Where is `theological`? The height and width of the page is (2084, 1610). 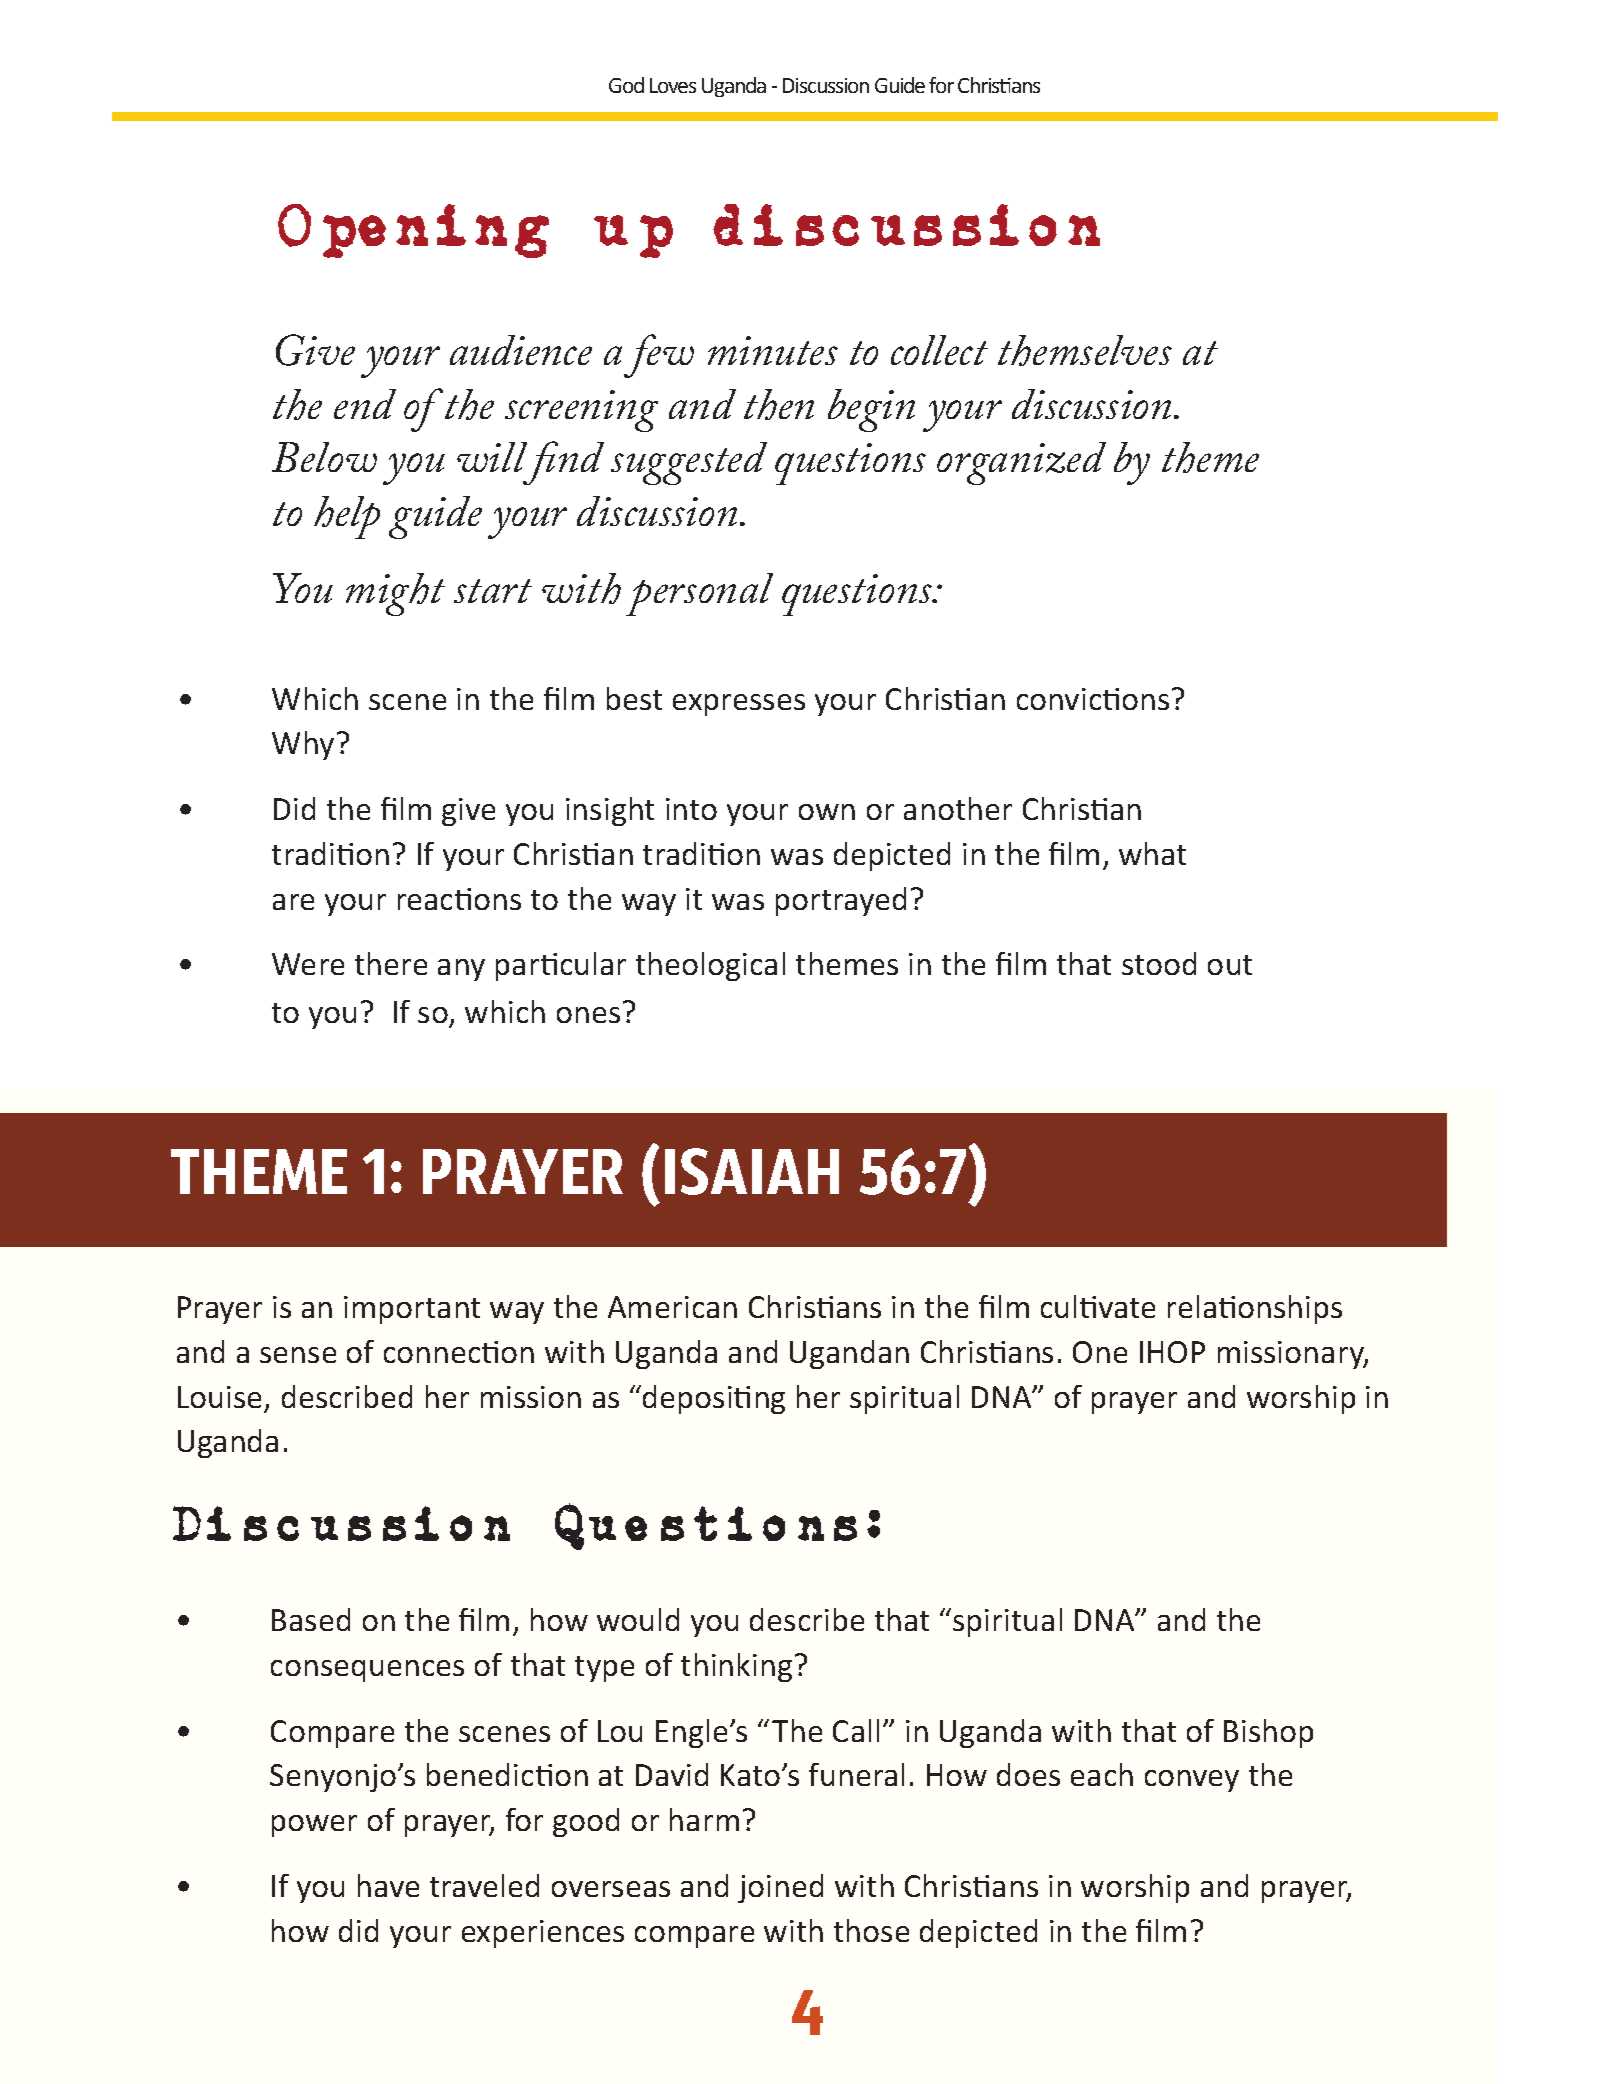
theological is located at coordinates (710, 966).
